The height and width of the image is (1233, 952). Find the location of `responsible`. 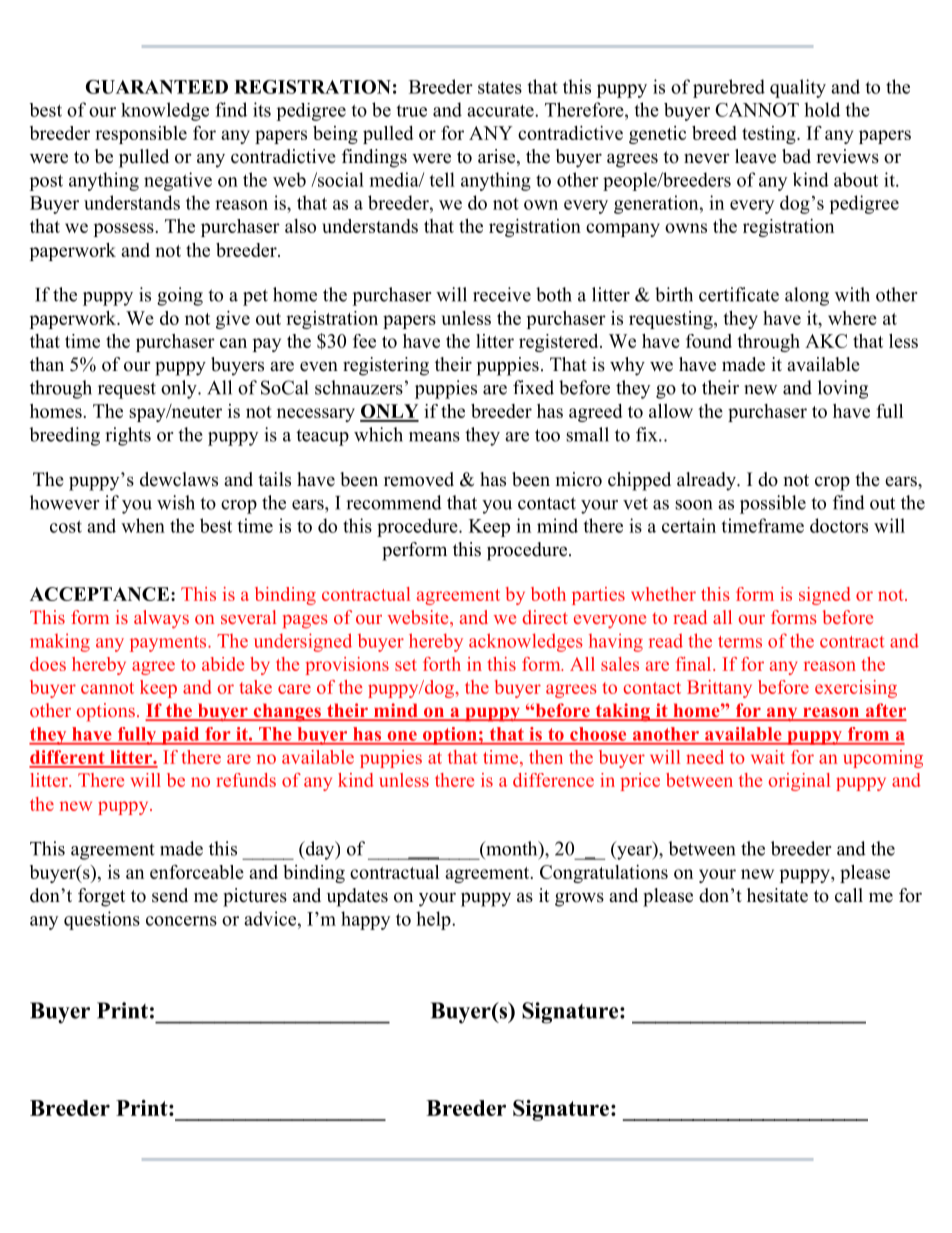

responsible is located at coordinates (141, 135).
